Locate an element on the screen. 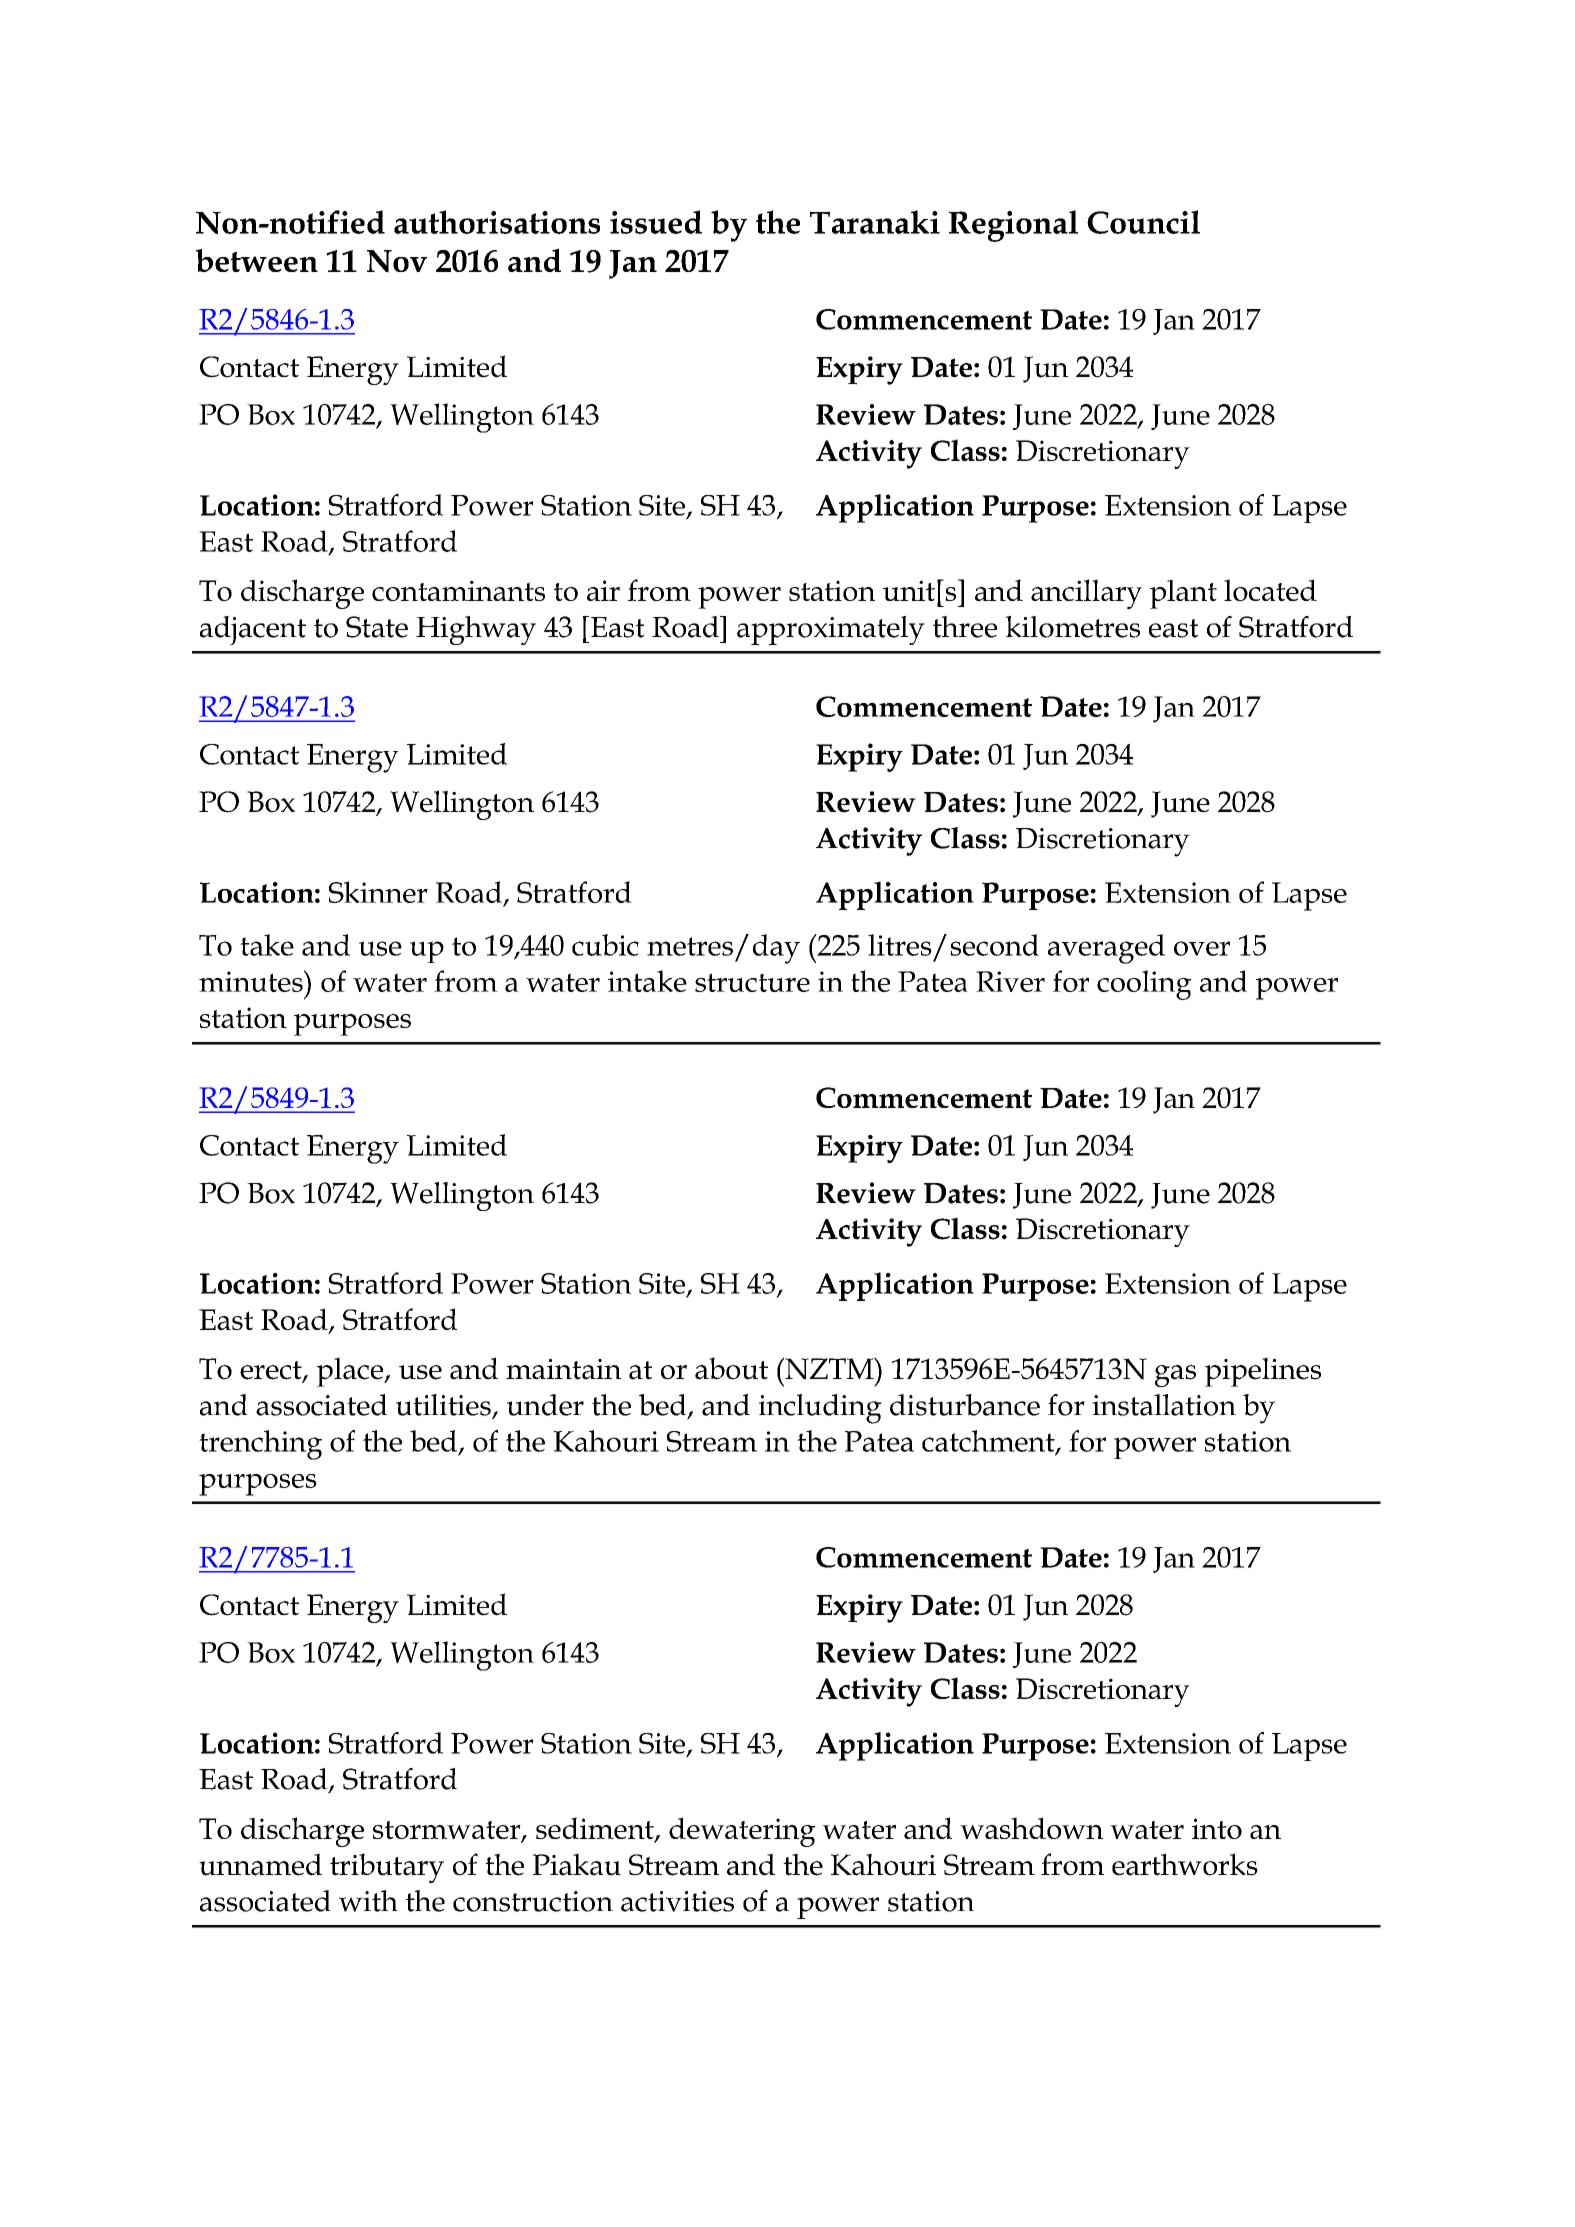 The height and width of the screenshot is (2227, 1575). tributary is located at coordinates (387, 1868).
